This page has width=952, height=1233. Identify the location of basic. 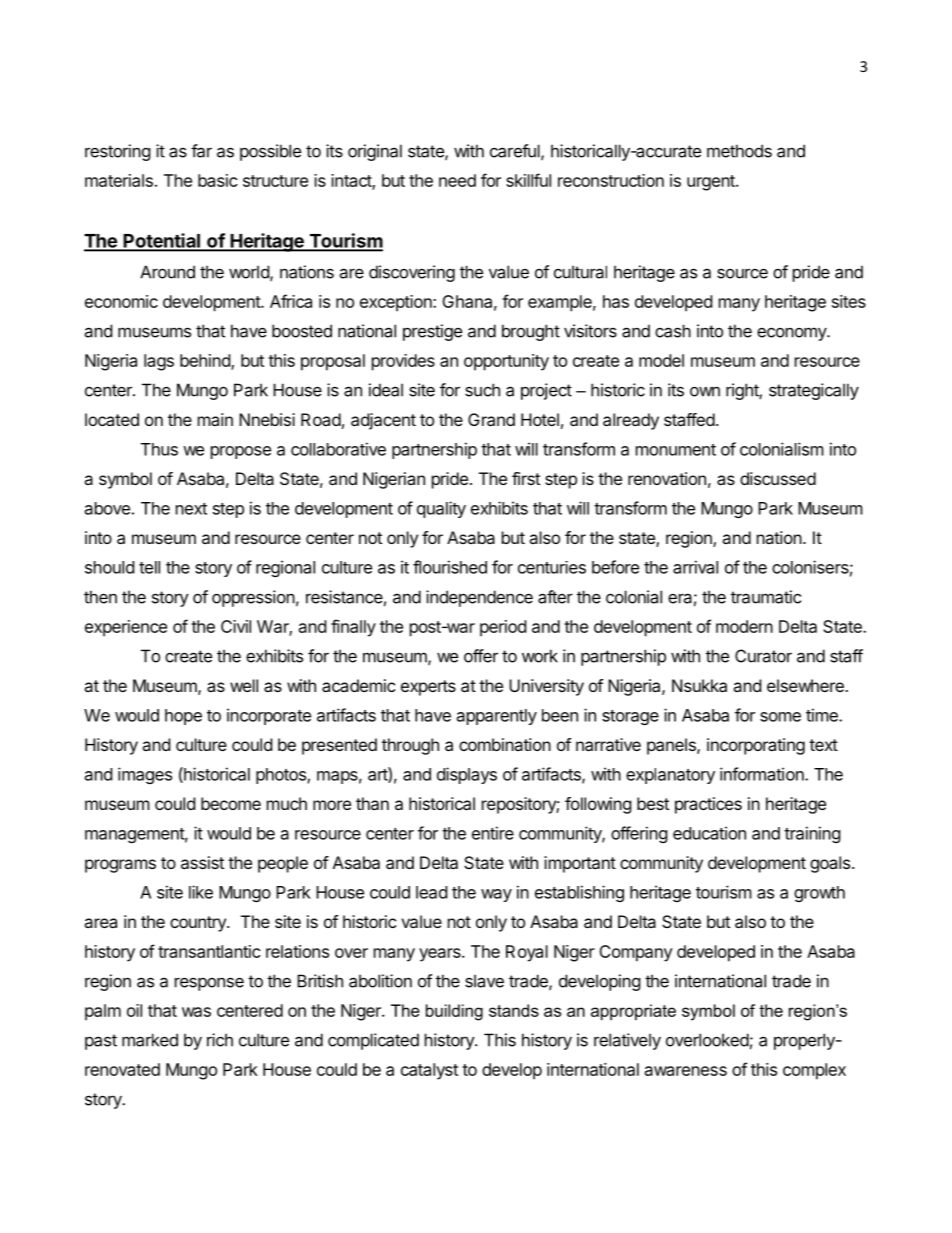
(218, 180).
